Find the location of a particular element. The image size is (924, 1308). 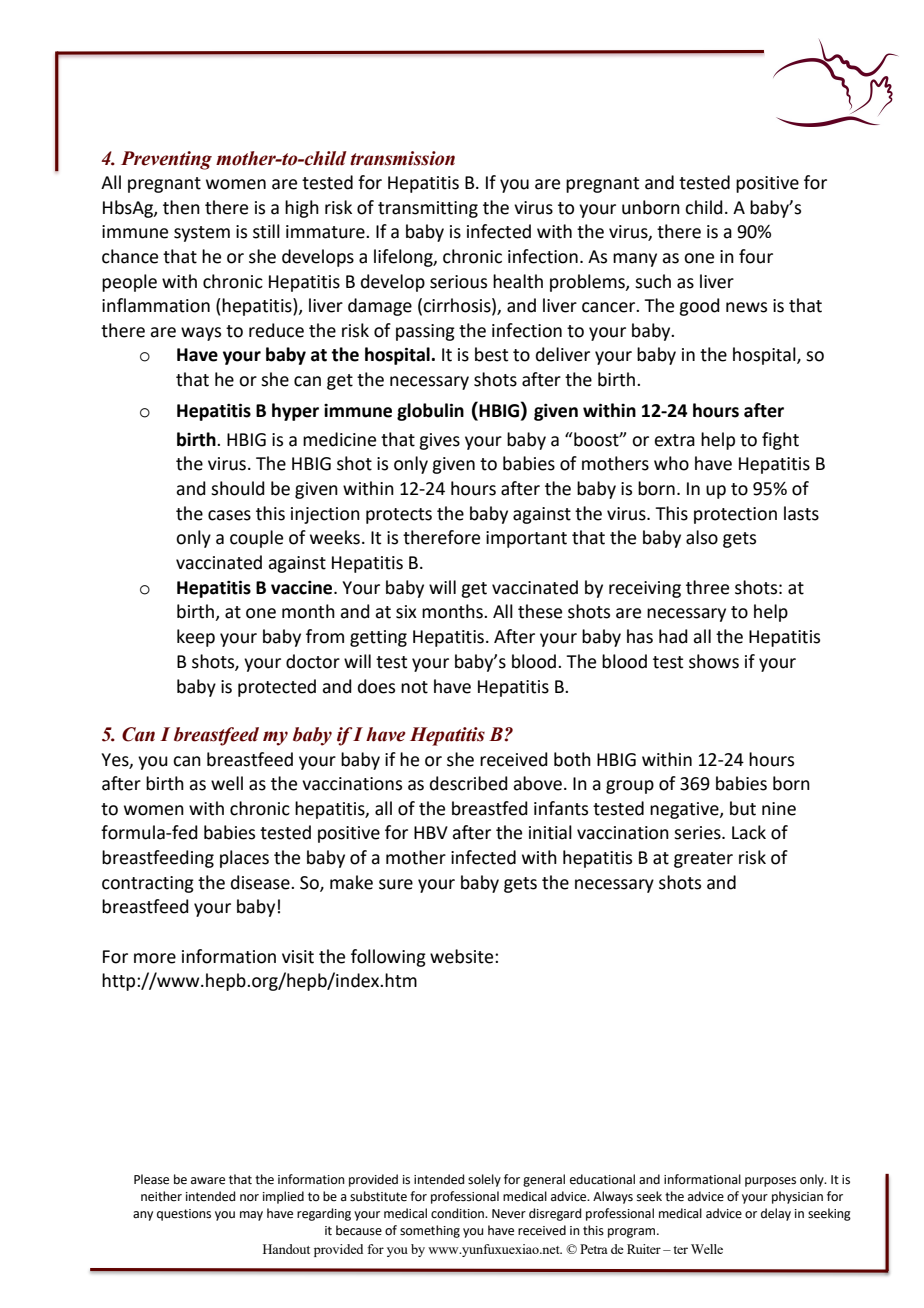

questions is located at coordinates (184, 1215).
